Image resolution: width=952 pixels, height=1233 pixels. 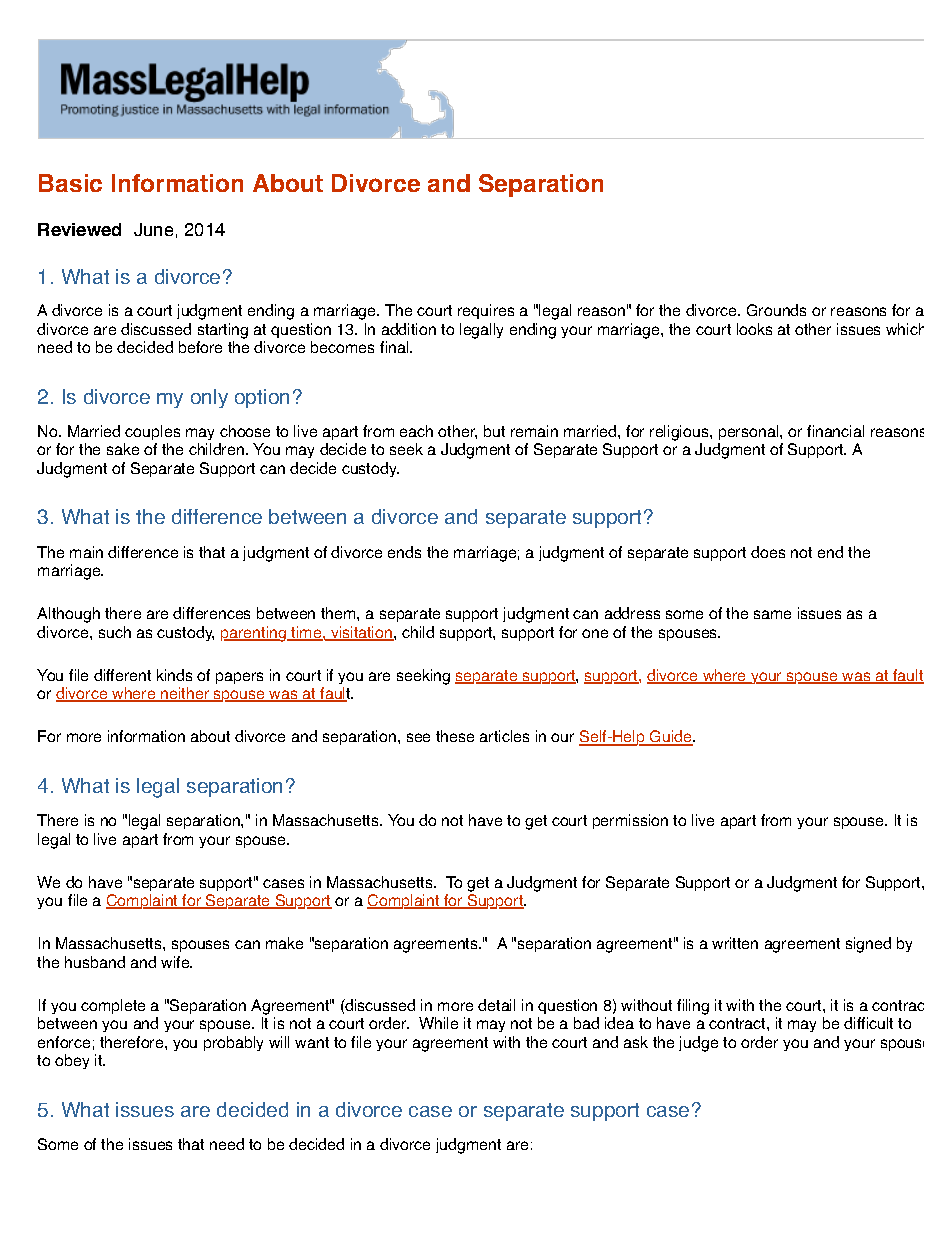 I want to click on Grounds, so click(x=776, y=310).
